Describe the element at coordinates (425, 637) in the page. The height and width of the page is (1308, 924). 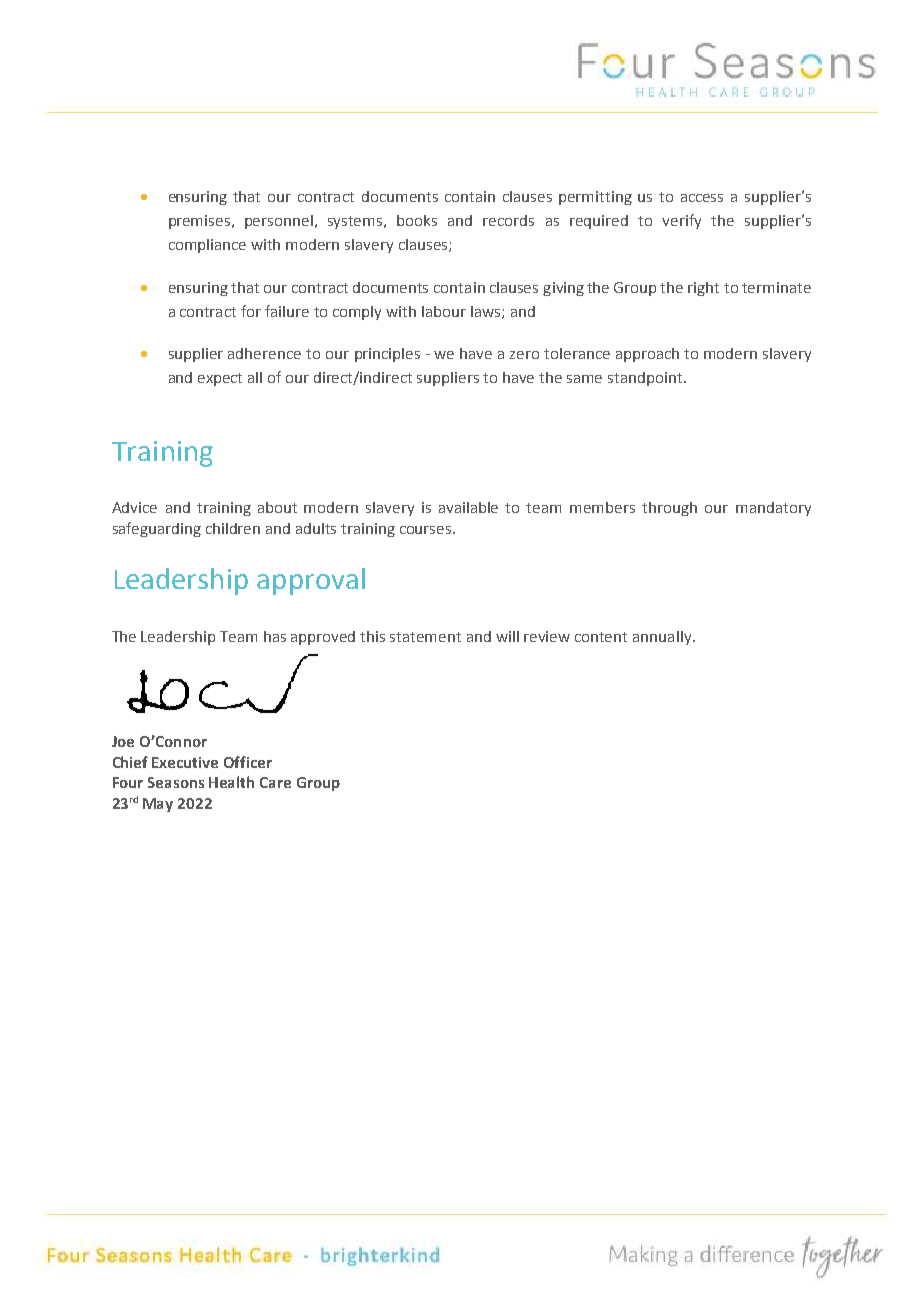
I see `statement` at that location.
